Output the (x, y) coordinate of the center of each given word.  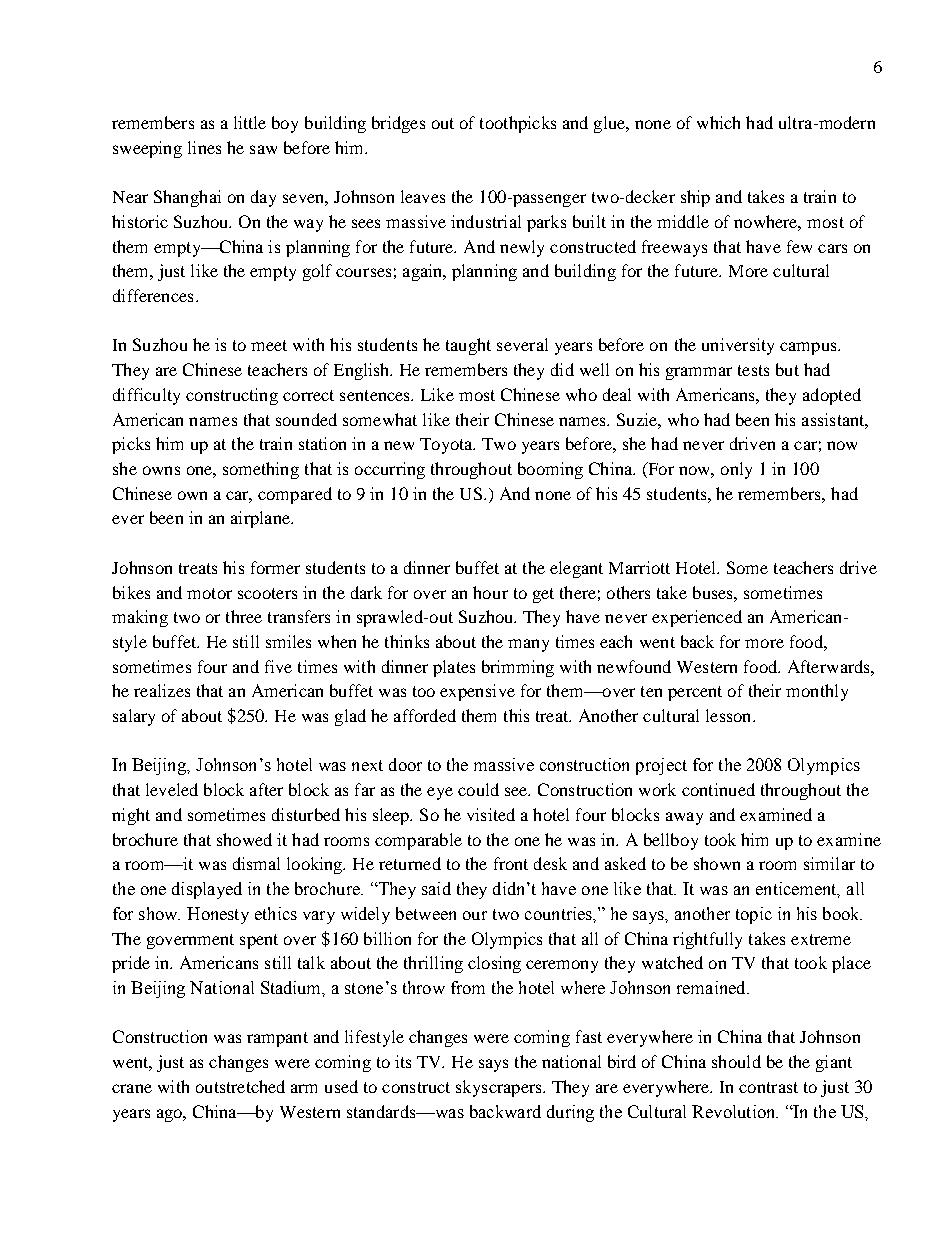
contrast (768, 1087)
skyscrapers (500, 1088)
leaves (423, 196)
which (718, 122)
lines (204, 147)
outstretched (240, 1086)
